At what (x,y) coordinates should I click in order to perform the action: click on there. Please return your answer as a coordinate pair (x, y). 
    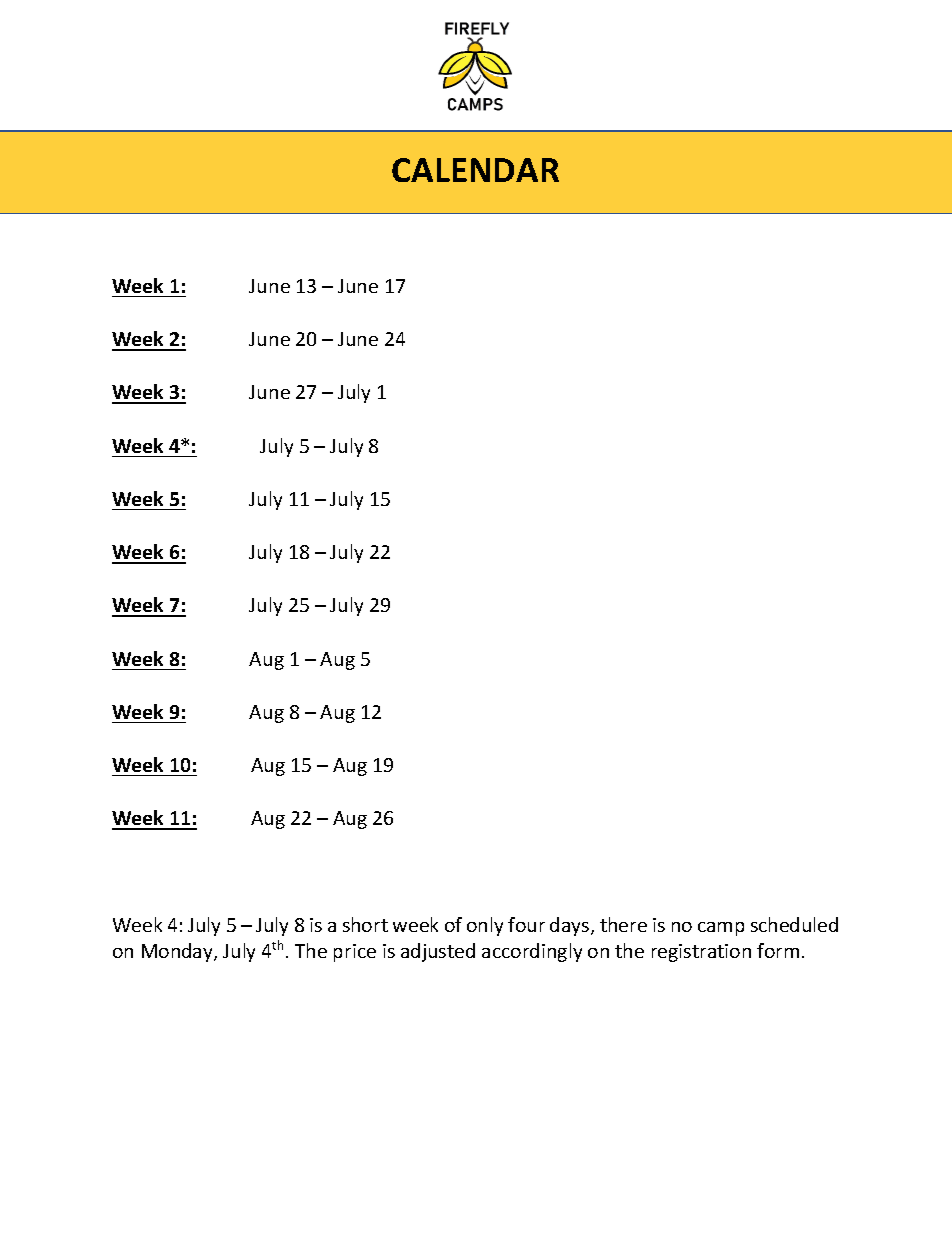
    Looking at the image, I should click on (623, 924).
